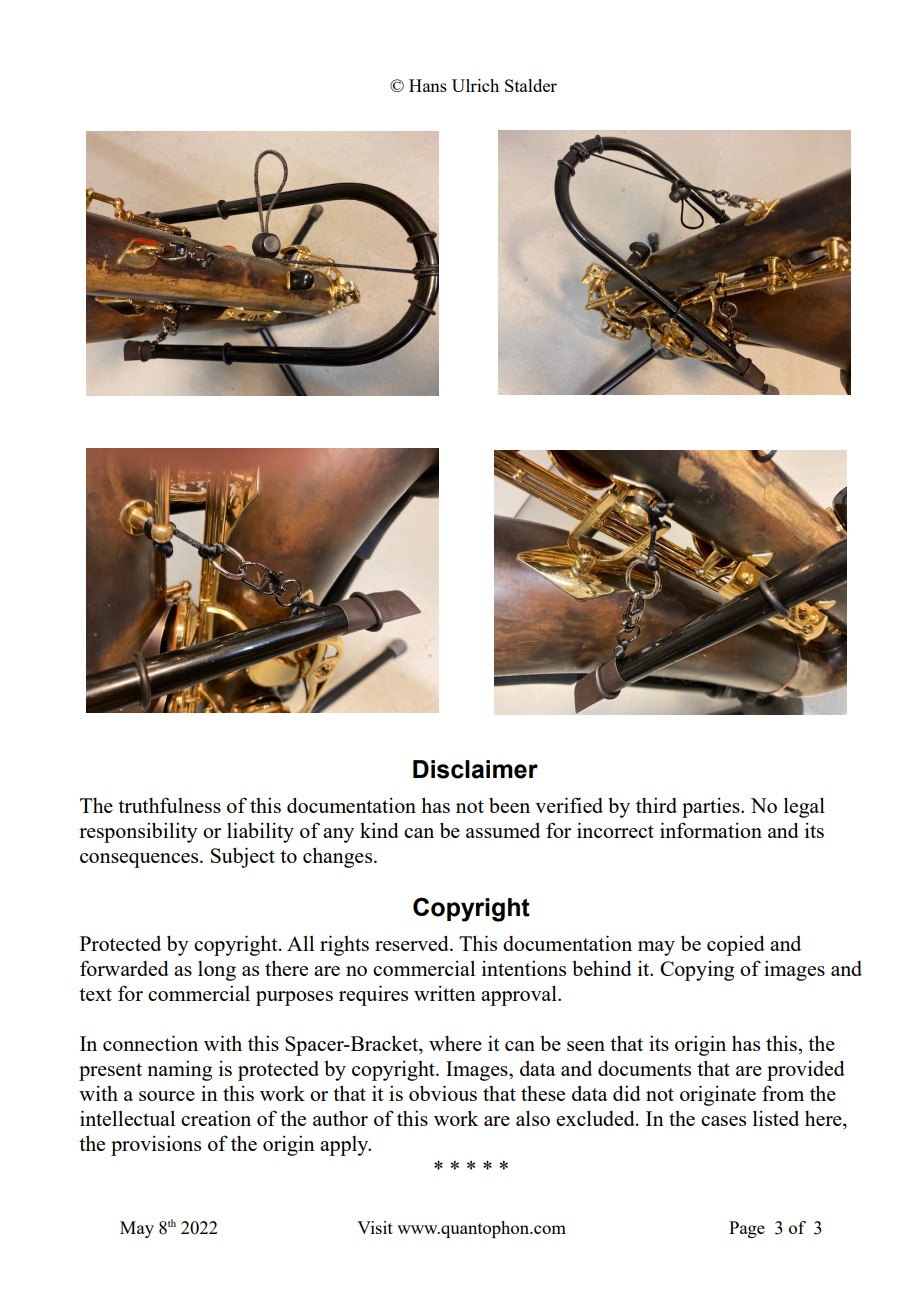 This screenshot has width=924, height=1308. I want to click on Page, so click(747, 1229).
